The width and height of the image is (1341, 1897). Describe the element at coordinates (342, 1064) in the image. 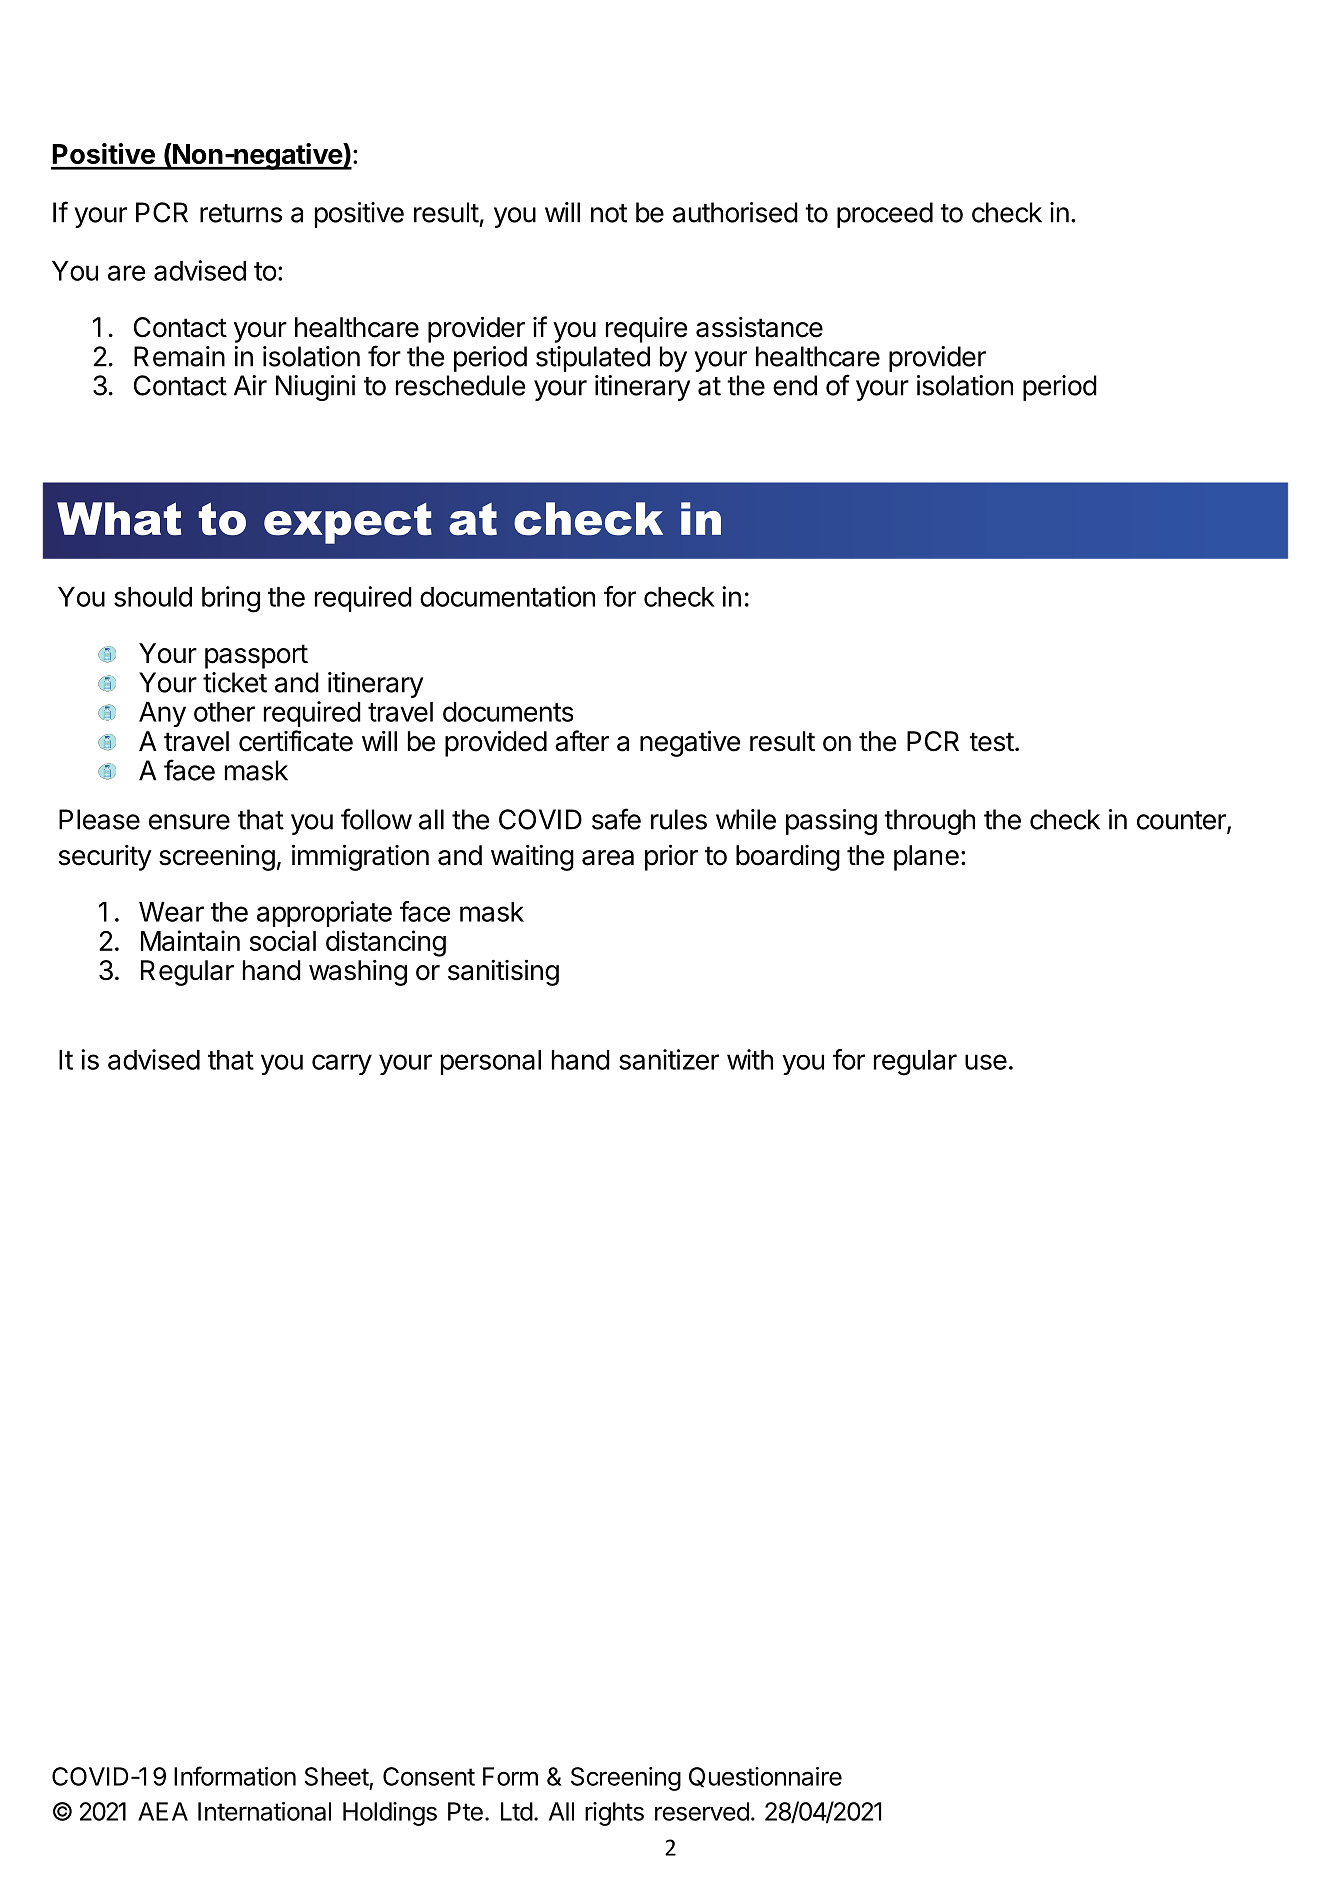

I see `carry` at that location.
